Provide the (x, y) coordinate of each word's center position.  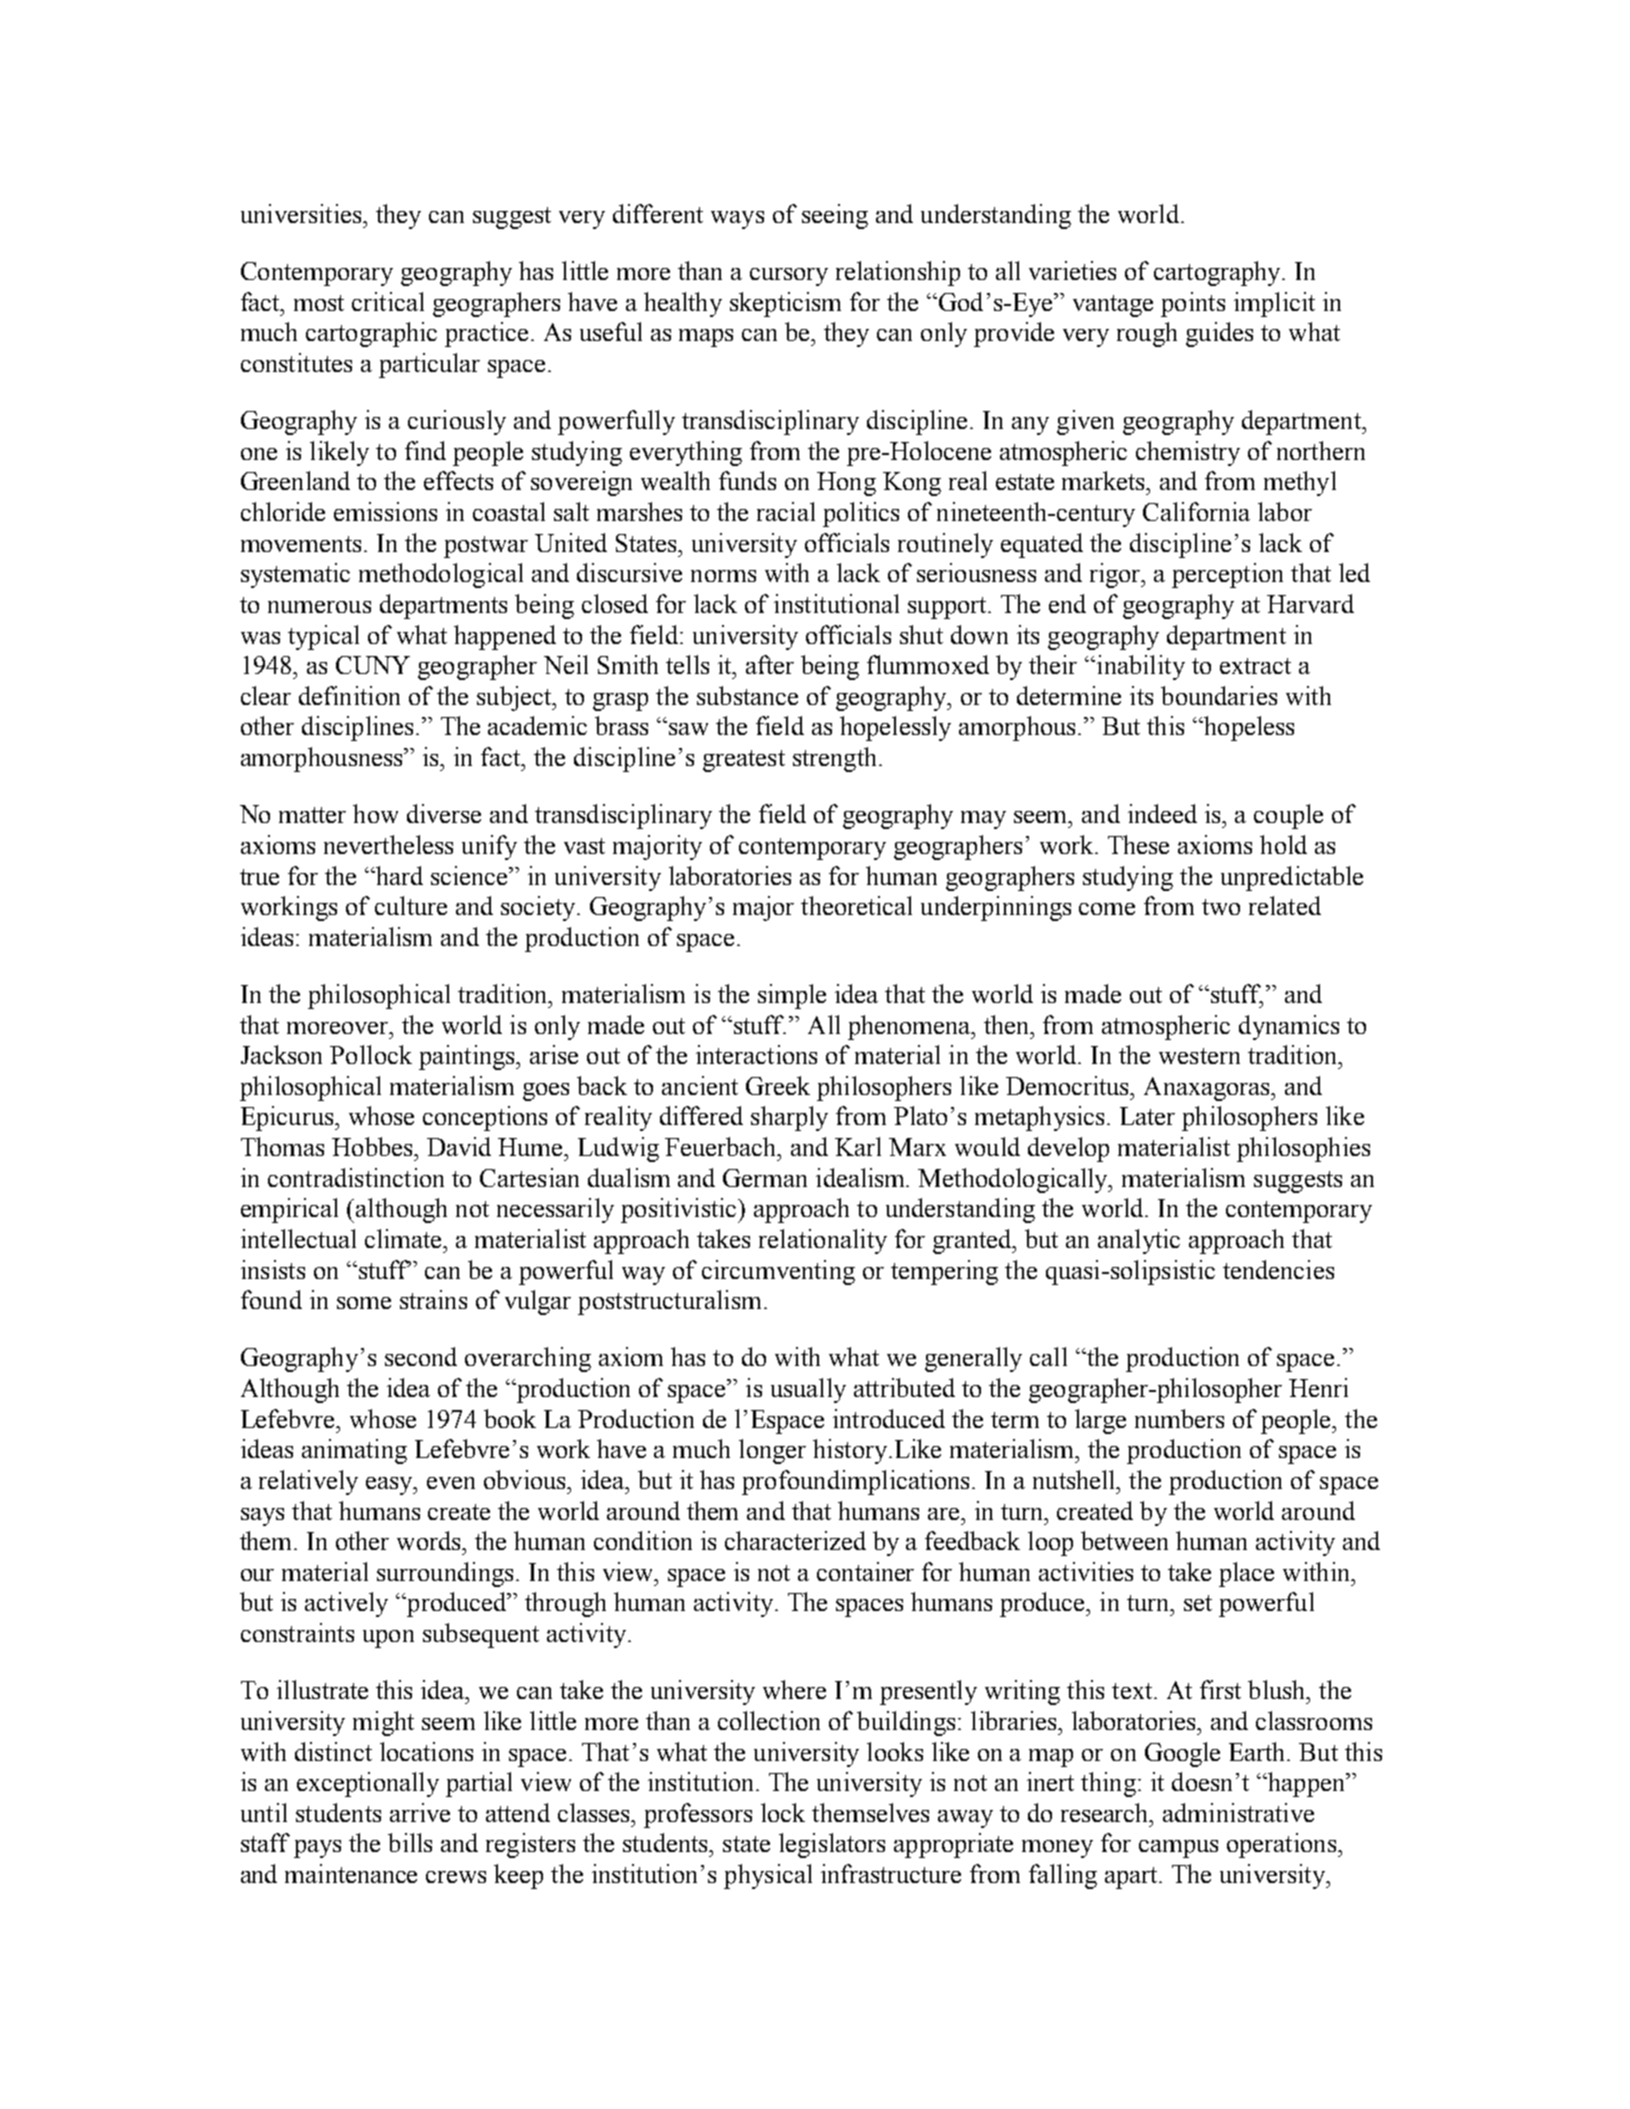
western (1199, 1056)
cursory (789, 277)
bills (410, 1842)
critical (388, 301)
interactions (756, 1054)
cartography (1218, 273)
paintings (468, 1057)
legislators (832, 1845)
